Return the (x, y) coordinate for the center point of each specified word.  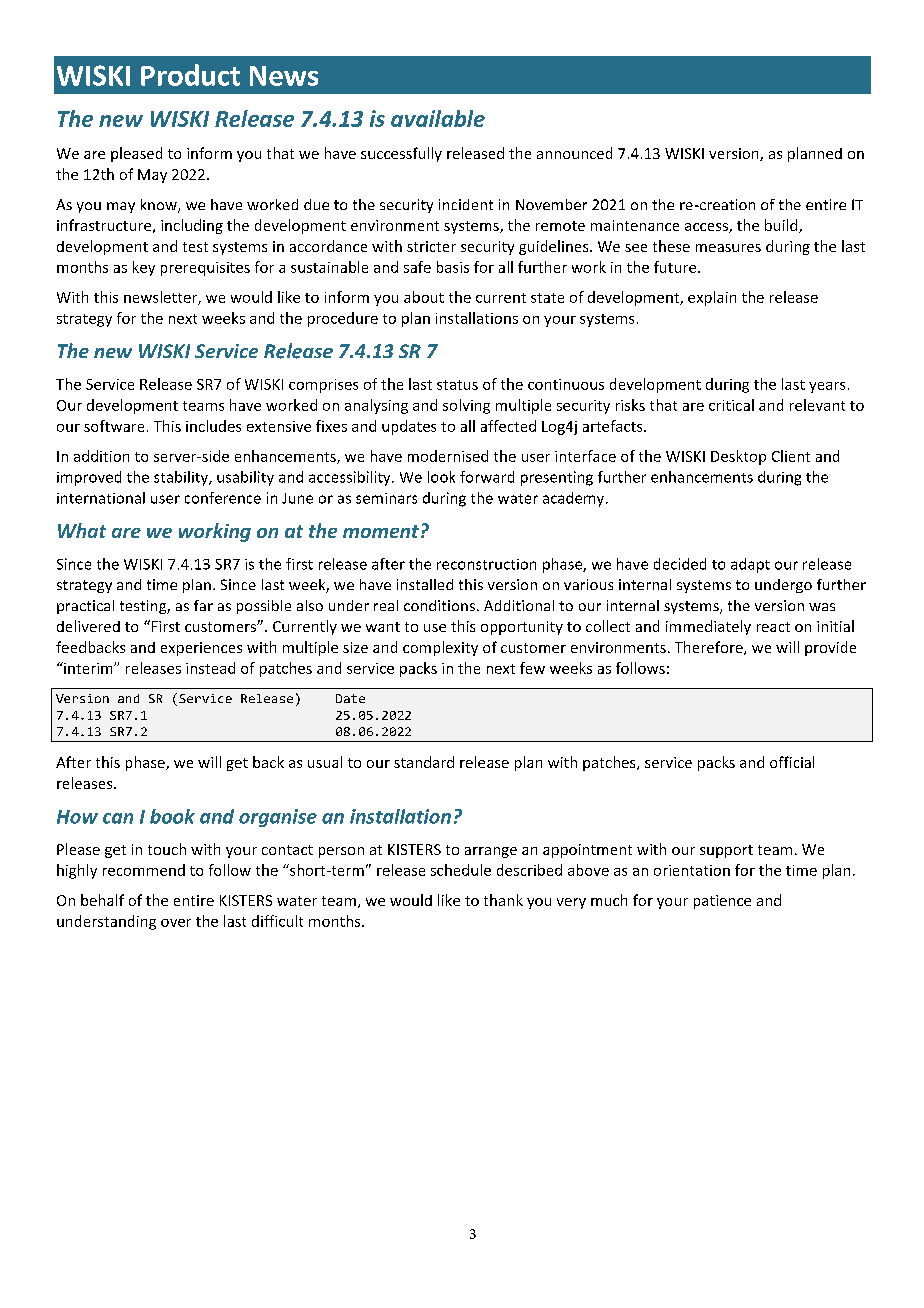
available (438, 118)
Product (190, 75)
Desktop (738, 457)
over (176, 923)
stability (182, 478)
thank (503, 900)
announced (574, 153)
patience (722, 902)
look (441, 477)
